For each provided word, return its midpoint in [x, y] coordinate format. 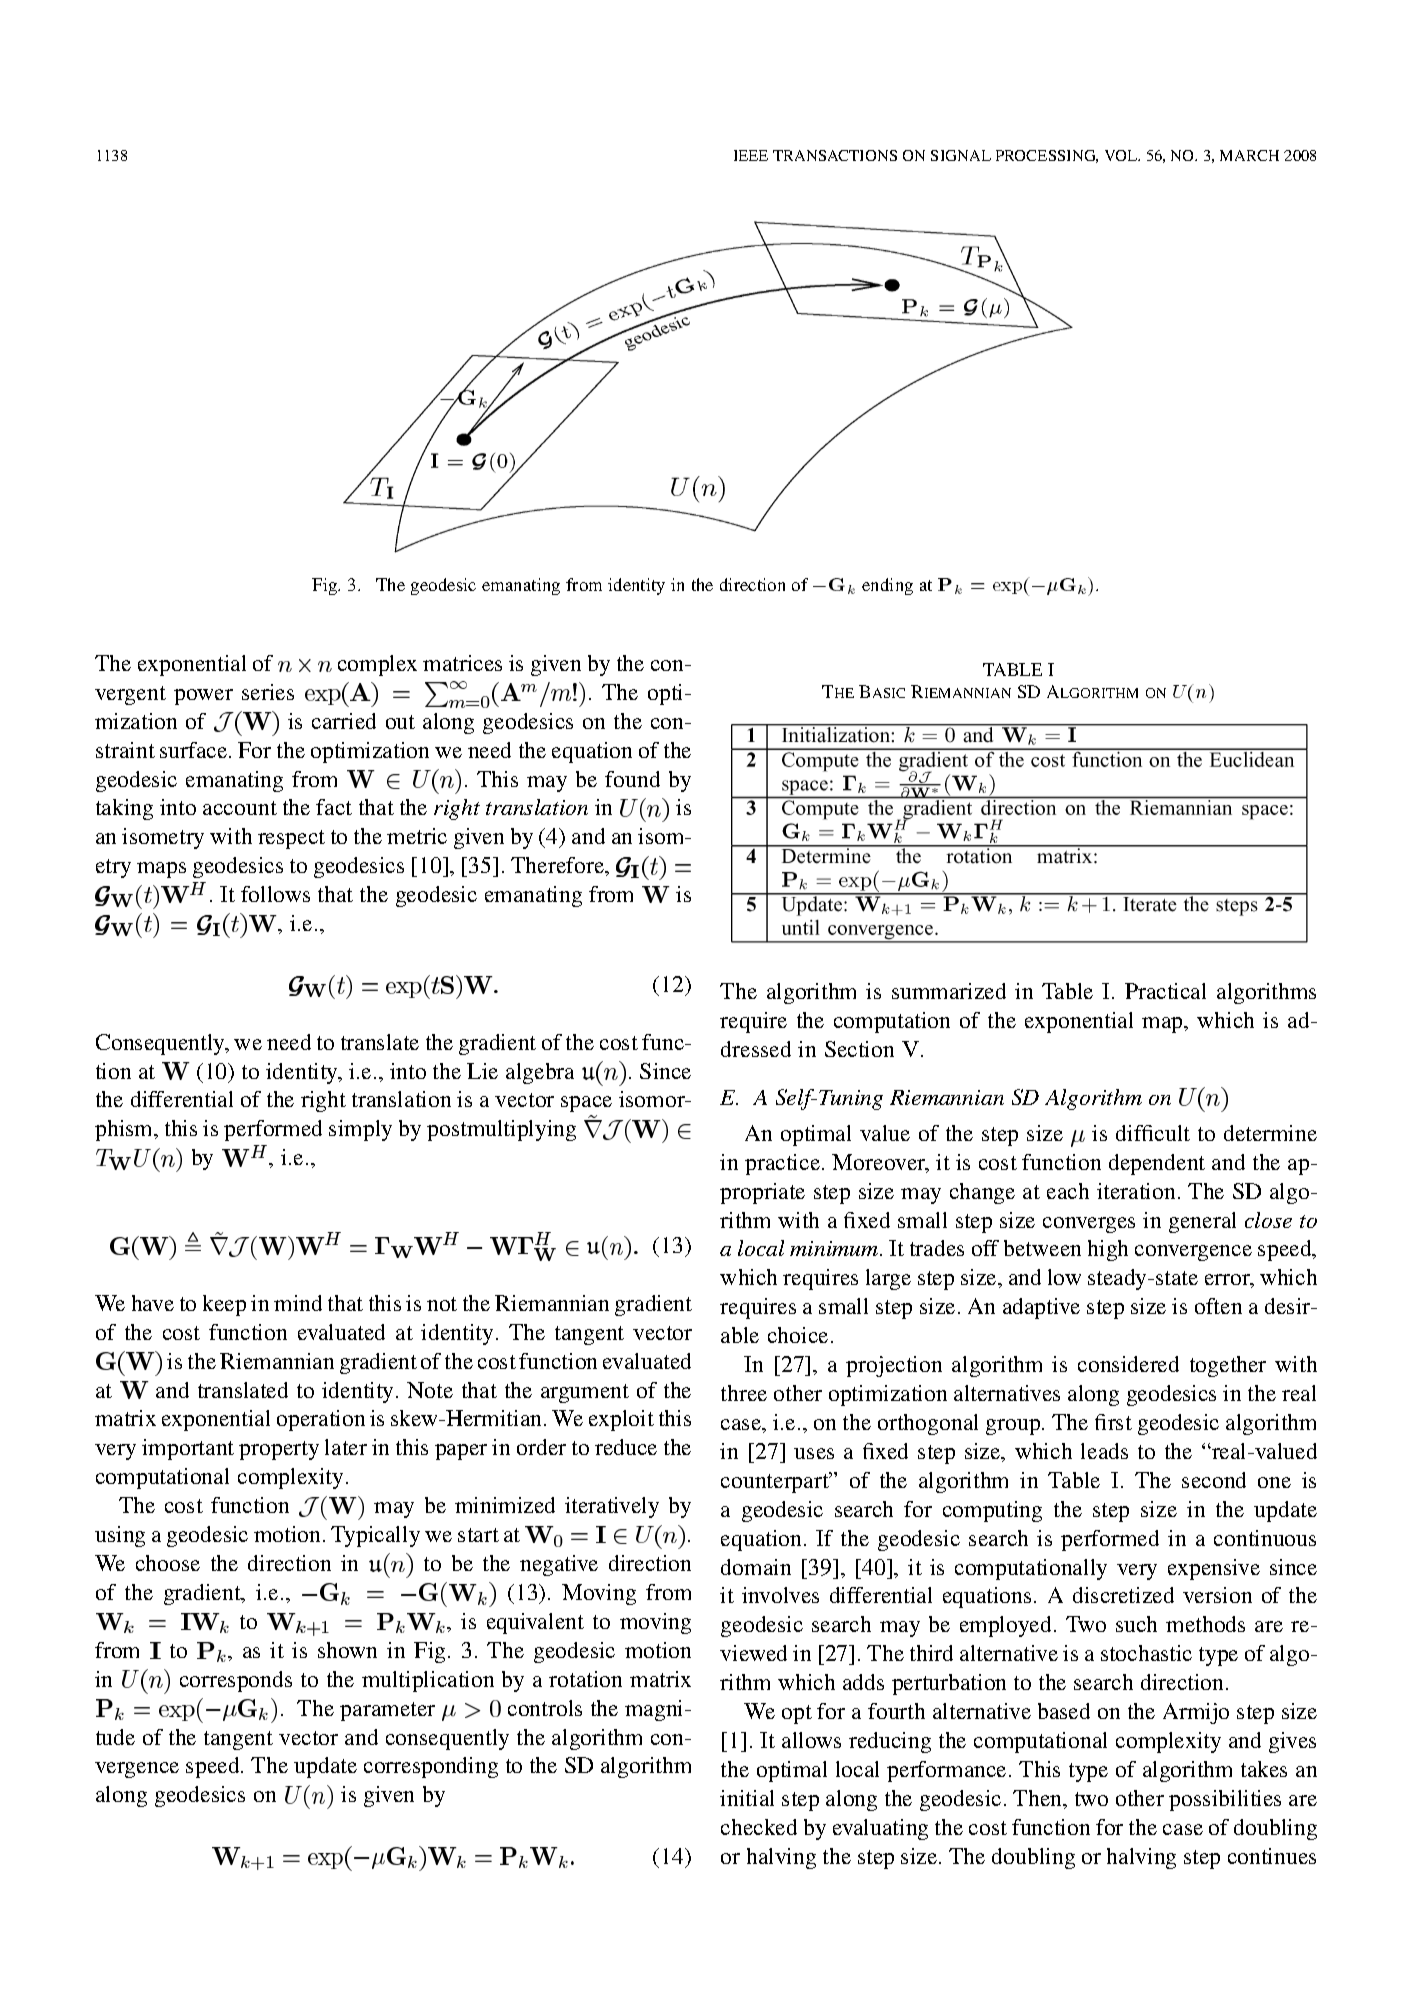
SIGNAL [961, 155]
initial [747, 1798]
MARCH [1249, 155]
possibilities [1225, 1800]
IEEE [751, 155]
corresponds [236, 1681]
